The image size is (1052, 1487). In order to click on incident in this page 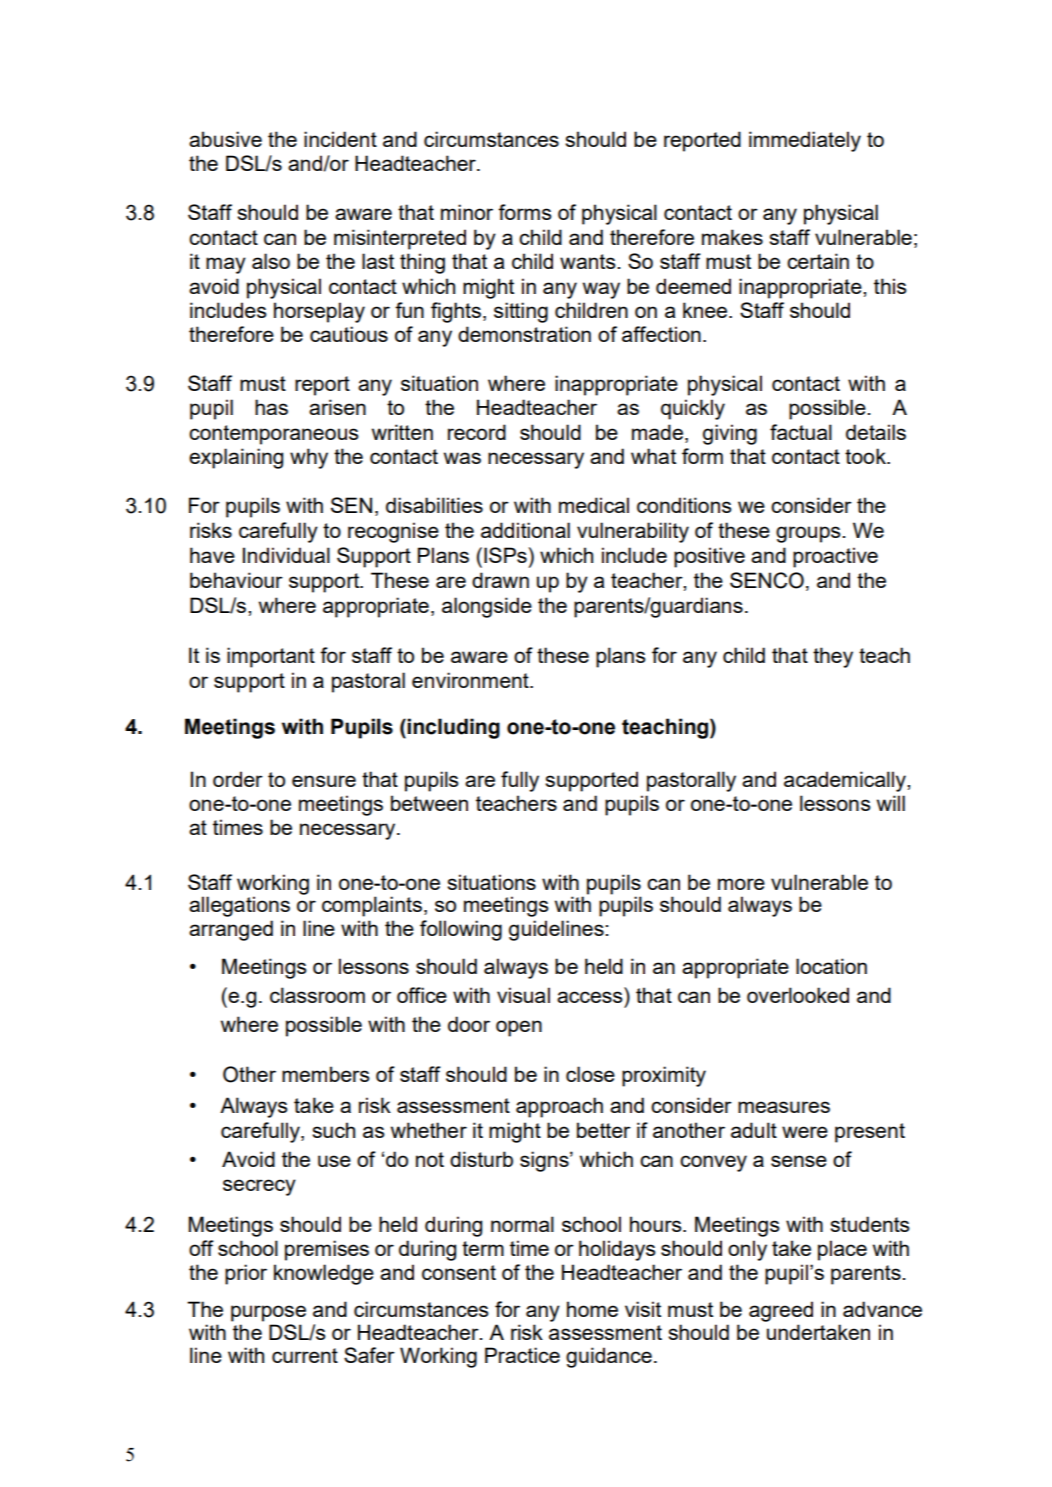, I will do `click(340, 139)`.
